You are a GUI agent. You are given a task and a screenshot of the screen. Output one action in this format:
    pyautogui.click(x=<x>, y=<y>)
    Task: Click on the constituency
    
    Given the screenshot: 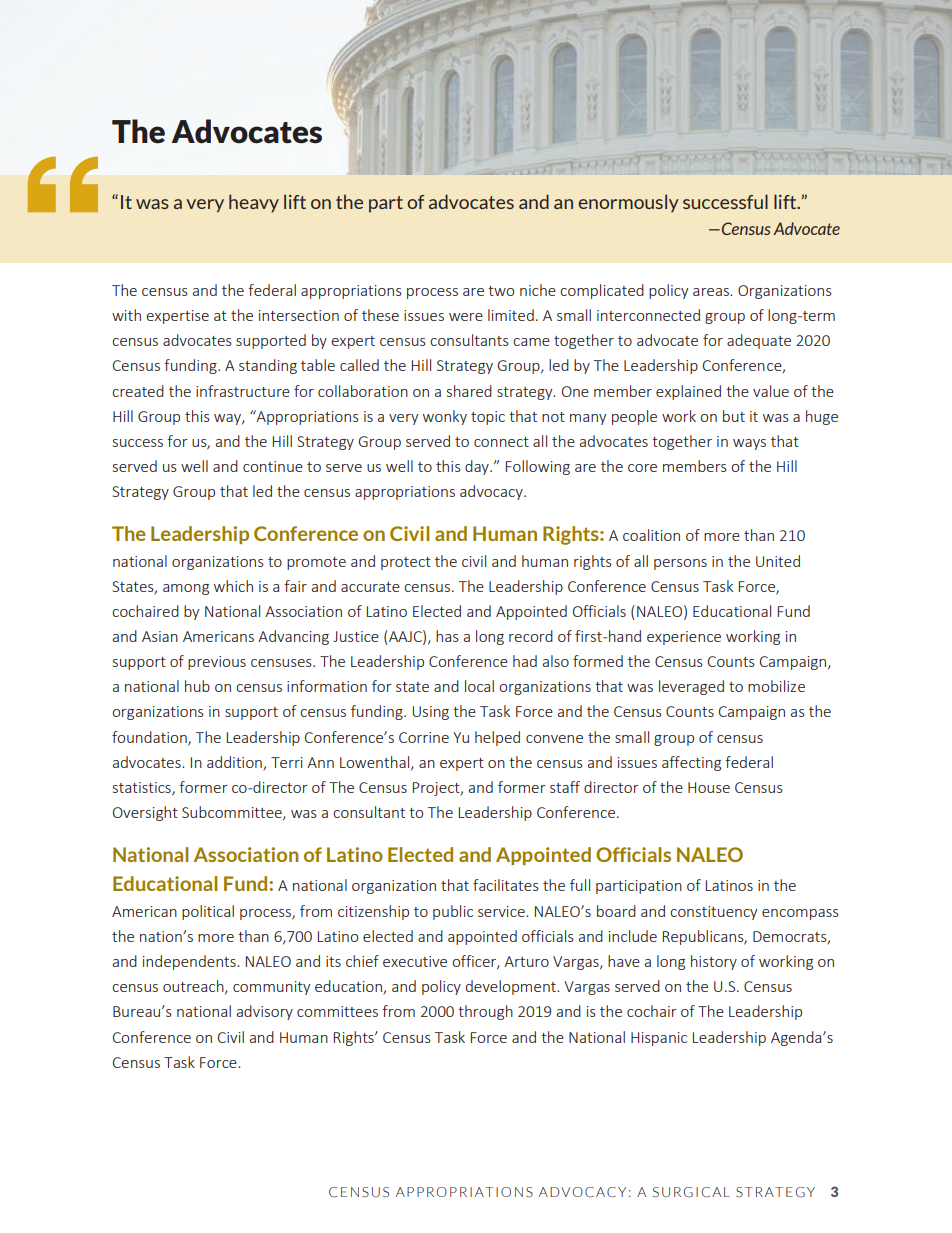 What is the action you would take?
    pyautogui.click(x=713, y=913)
